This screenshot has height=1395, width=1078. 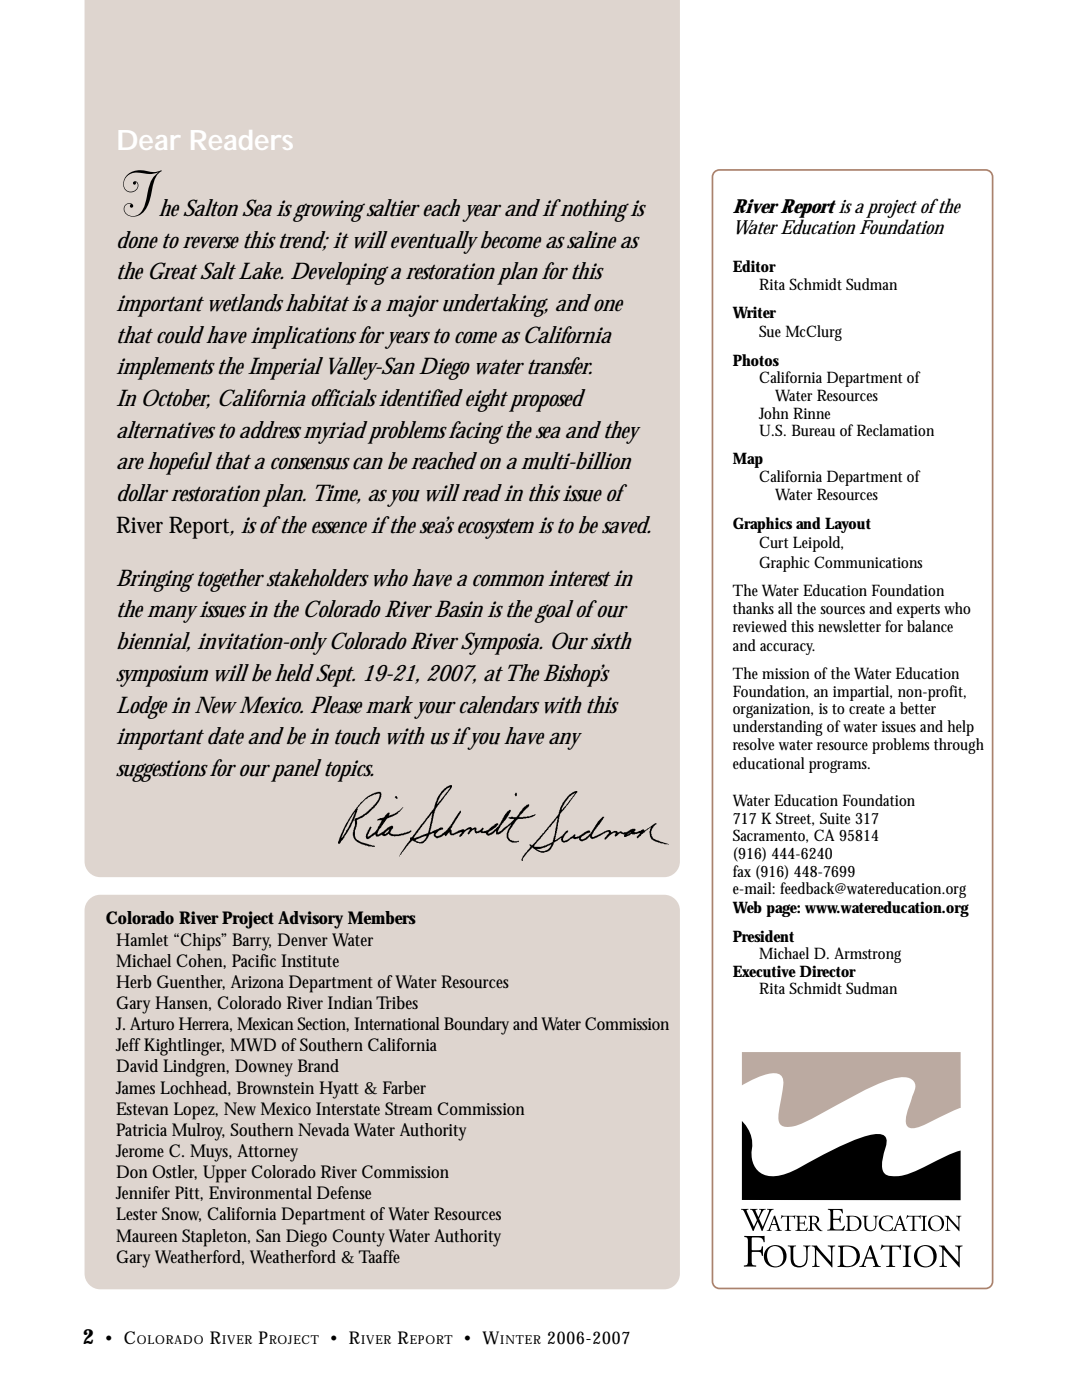 I want to click on Editor, so click(x=754, y=266).
